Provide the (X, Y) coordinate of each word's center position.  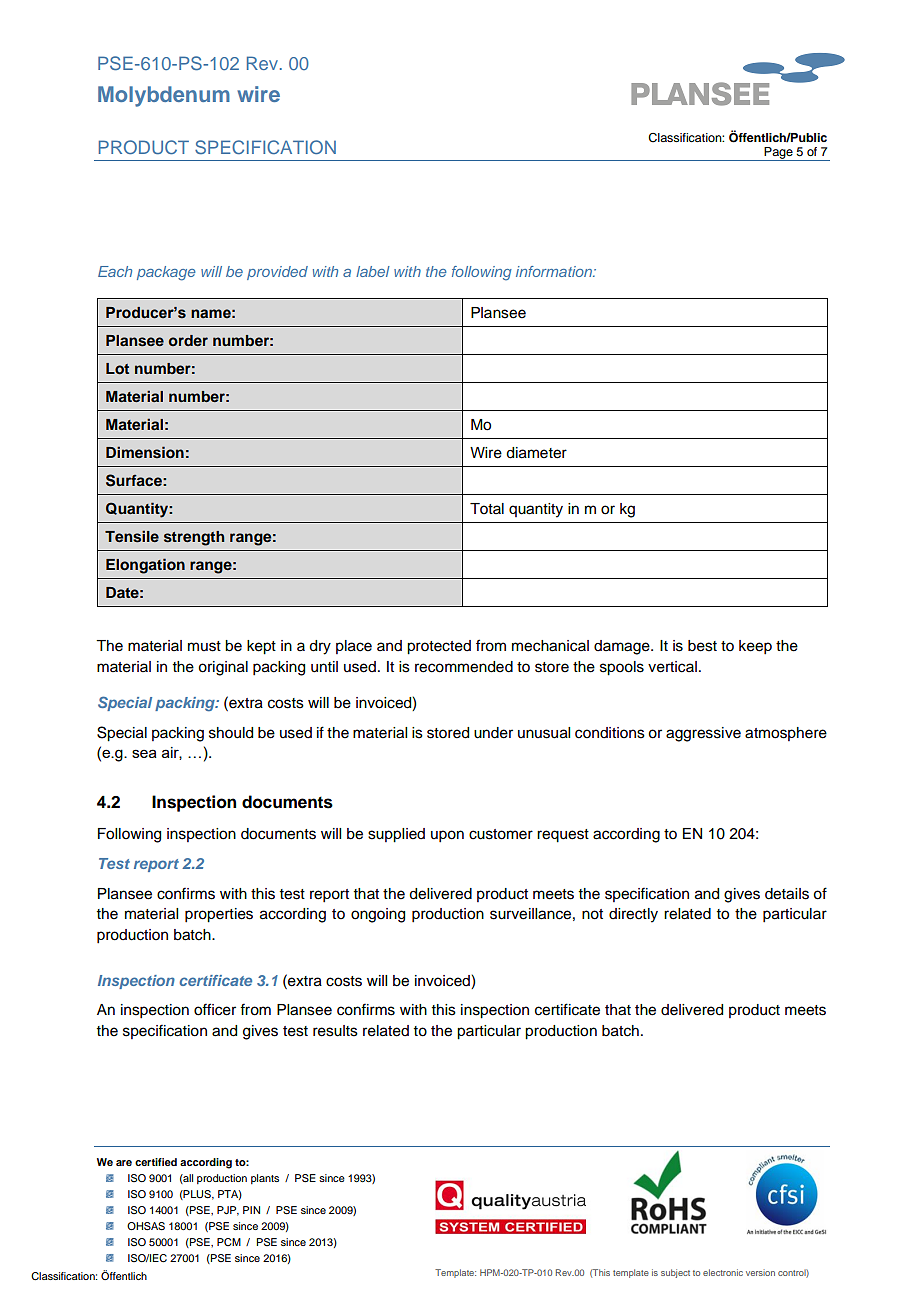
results (335, 1031)
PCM (229, 1242)
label (373, 271)
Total (487, 509)
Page (779, 154)
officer (215, 1009)
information (555, 271)
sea (144, 753)
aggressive (703, 734)
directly (633, 915)
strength (194, 538)
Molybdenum (164, 96)
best (702, 646)
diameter (536, 453)
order (188, 340)
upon (447, 836)
